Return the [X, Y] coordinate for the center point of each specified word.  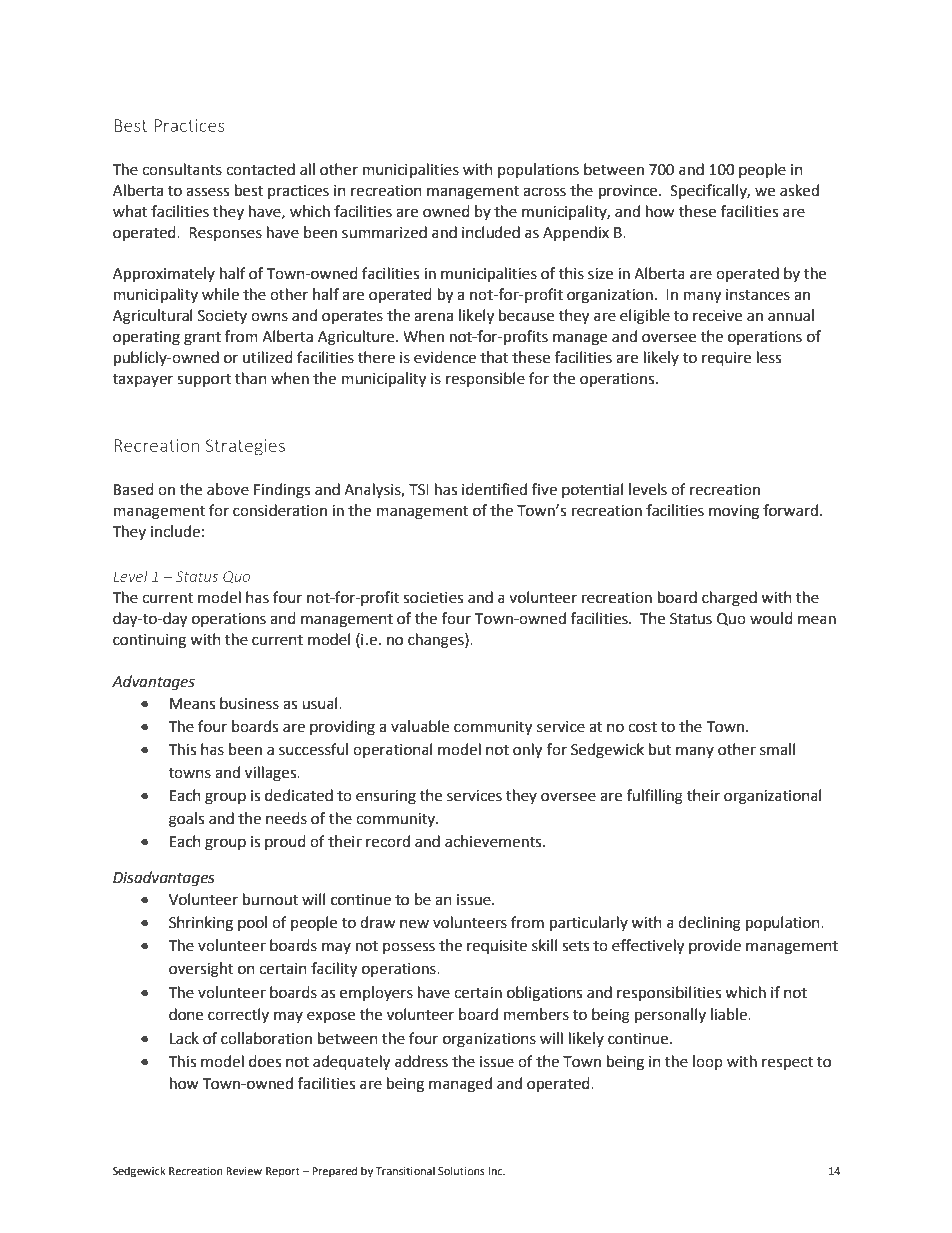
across [544, 192]
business [249, 703]
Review [244, 1171]
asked [799, 190]
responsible [485, 379]
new [414, 924]
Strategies [245, 447]
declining [709, 924]
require [726, 359]
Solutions [461, 1170]
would [771, 618]
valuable [420, 726]
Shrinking [201, 924]
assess [207, 192]
